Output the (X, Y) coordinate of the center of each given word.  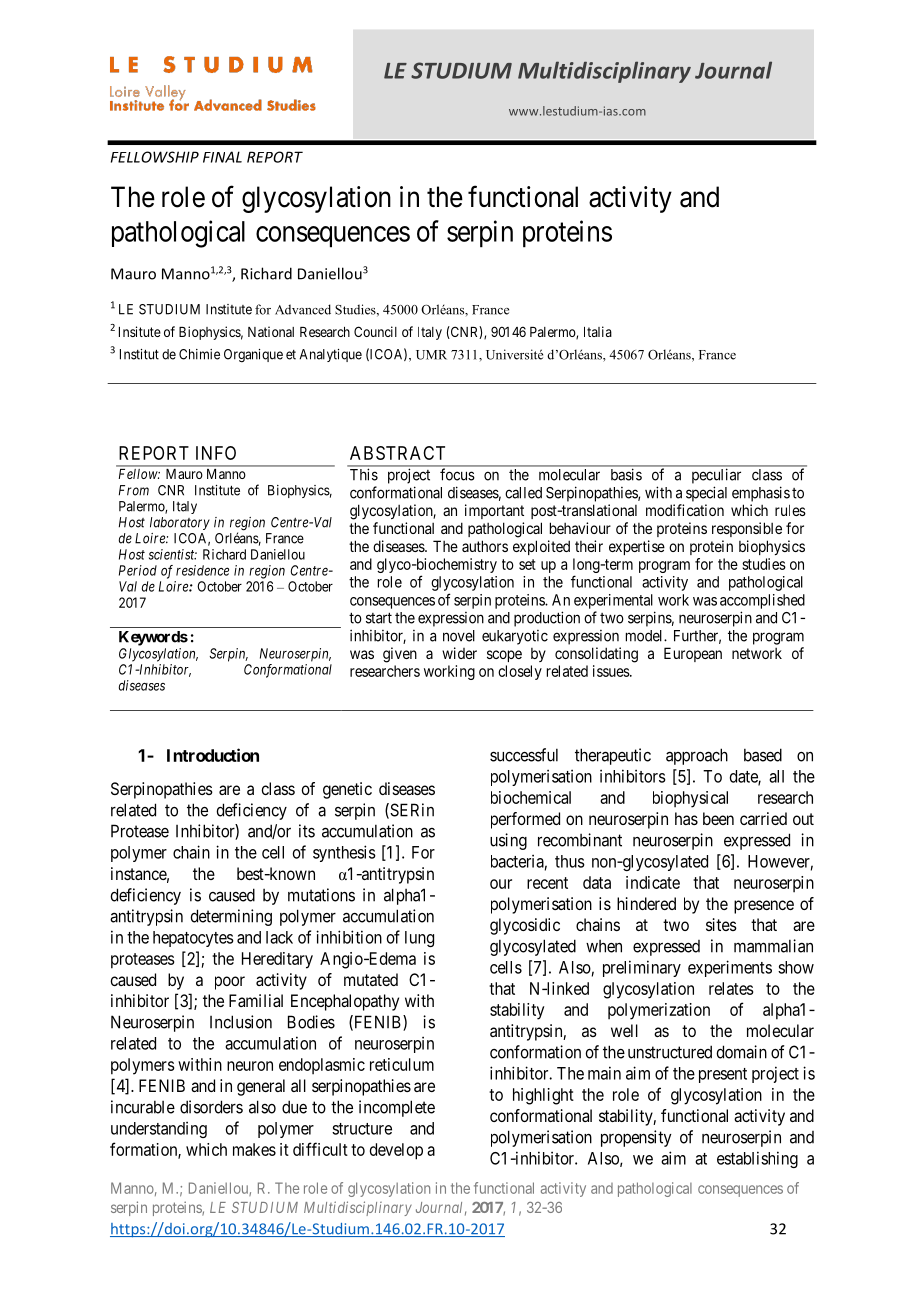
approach (697, 756)
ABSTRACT (397, 453)
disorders (211, 1107)
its (307, 831)
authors (485, 546)
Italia (598, 331)
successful (524, 755)
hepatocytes (193, 939)
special (706, 494)
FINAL (222, 157)
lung (419, 939)
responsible (747, 529)
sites (721, 924)
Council (375, 331)
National (271, 331)
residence (202, 570)
